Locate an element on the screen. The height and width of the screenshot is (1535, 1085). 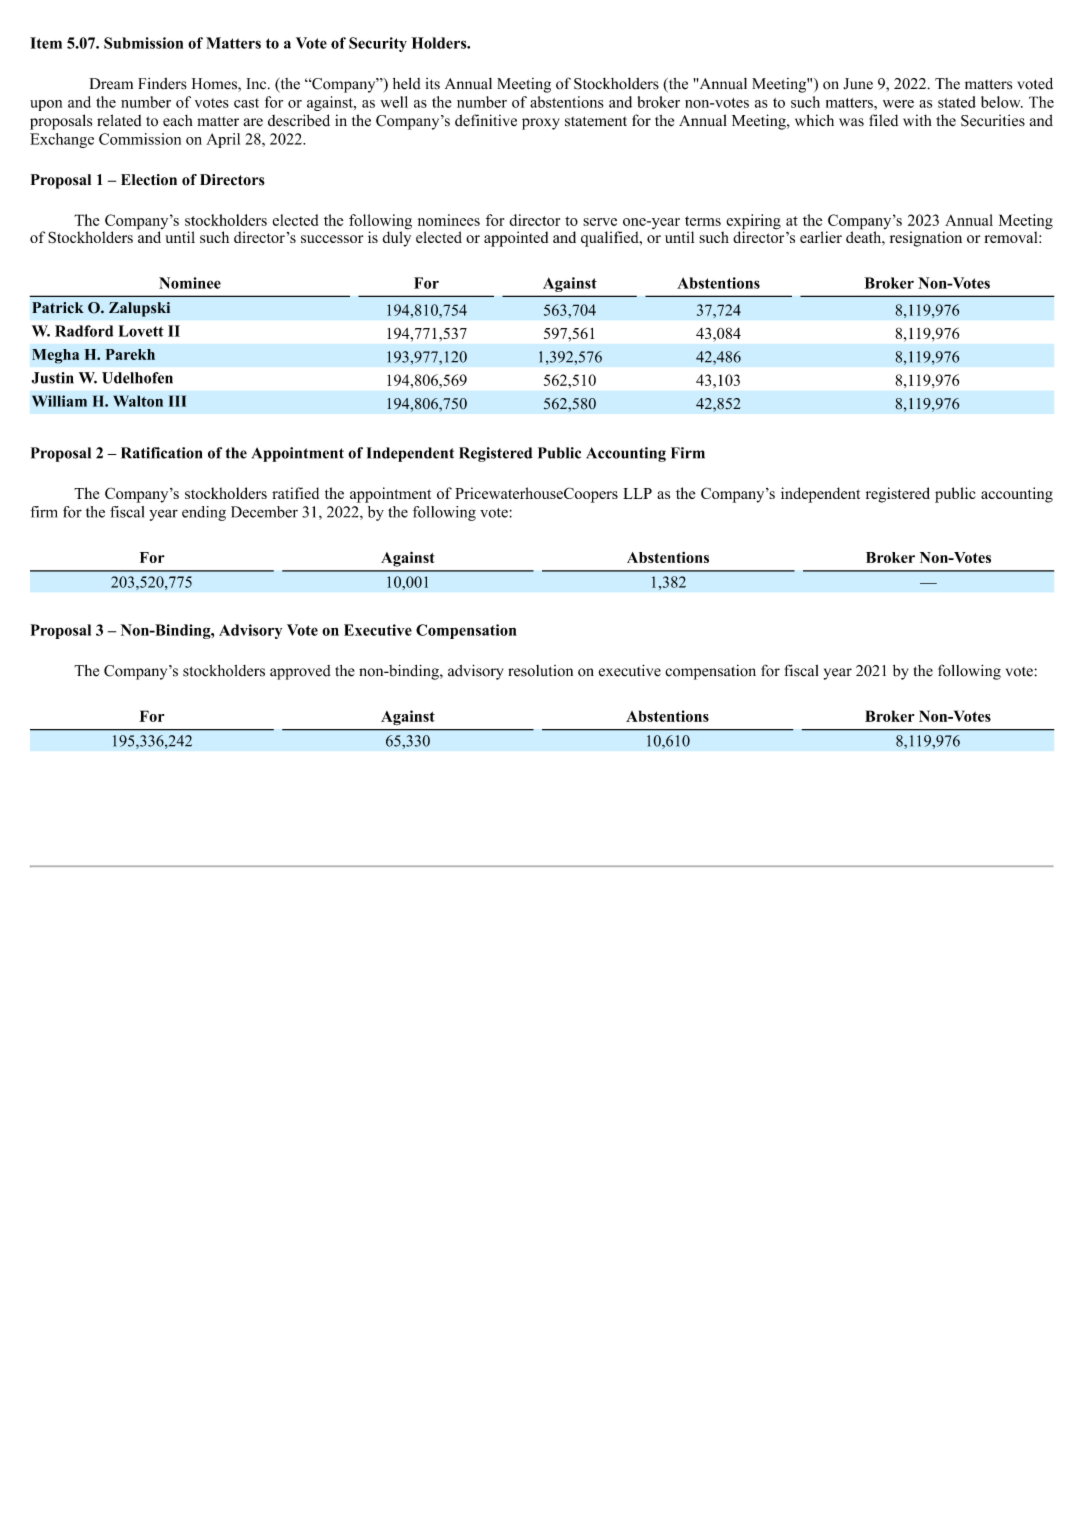
Submission is located at coordinates (143, 43).
